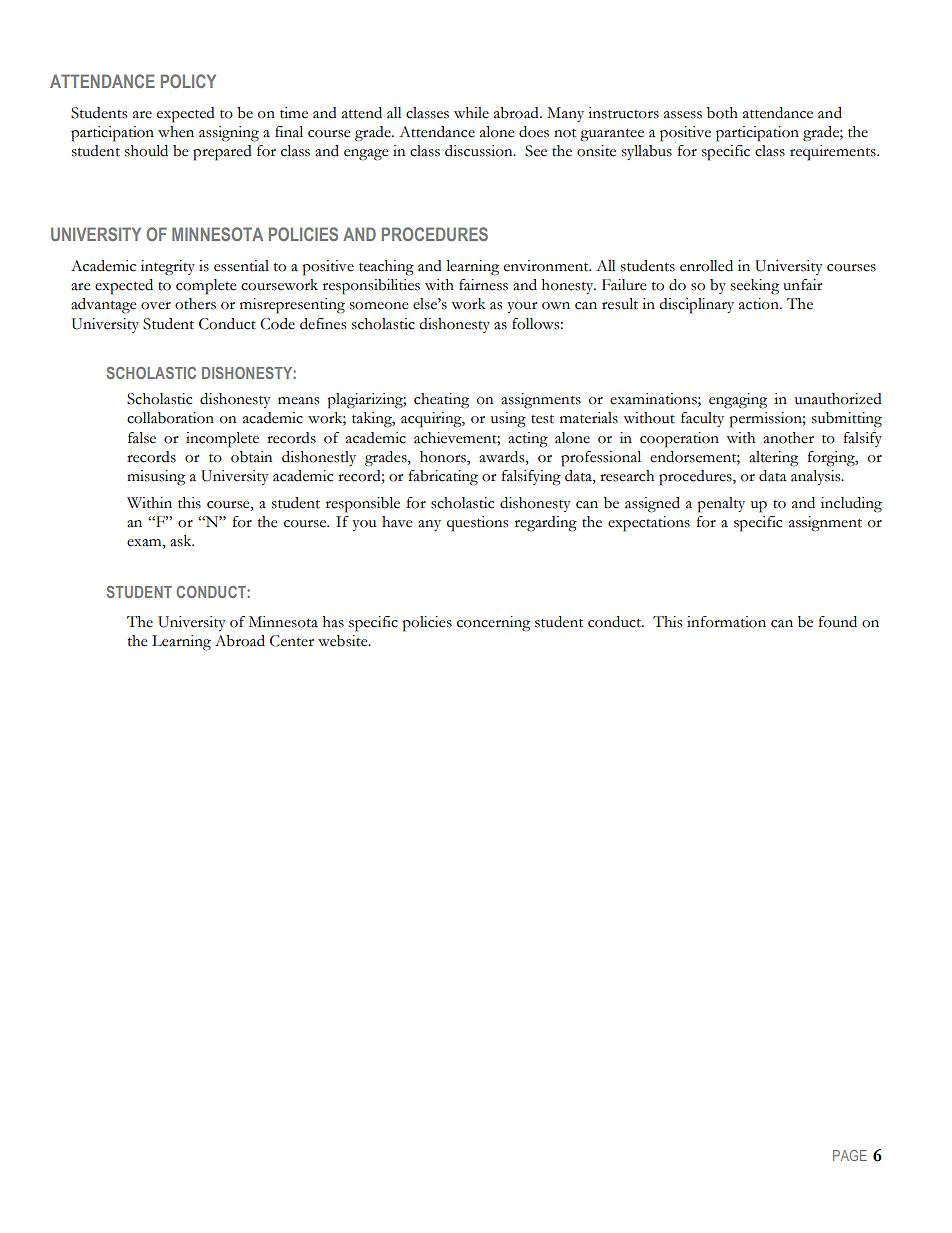  Describe the element at coordinates (176, 132) in the screenshot. I see `when` at that location.
